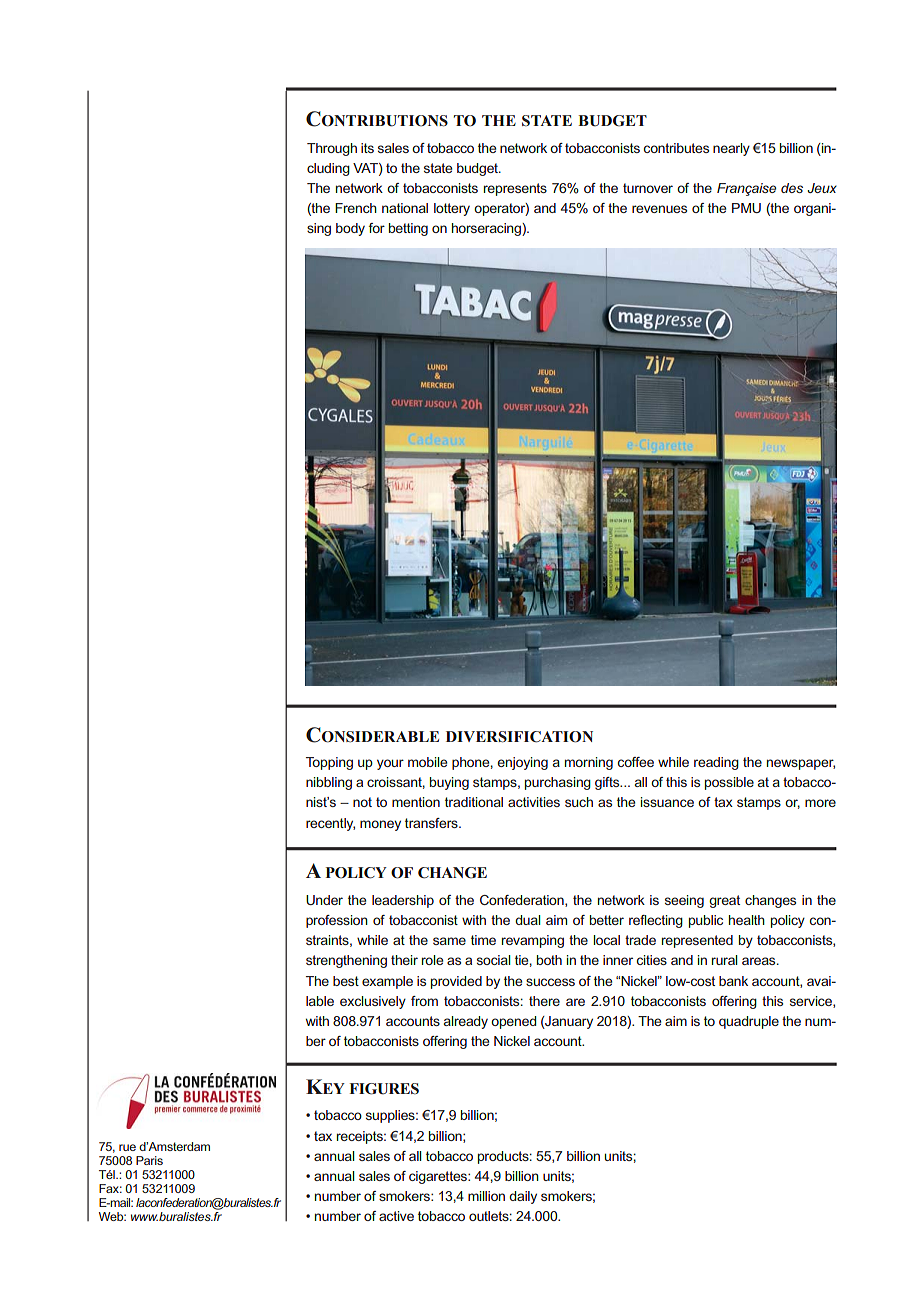 This document has width=924, height=1308. Describe the element at coordinates (456, 982) in the document. I see `provided` at that location.
